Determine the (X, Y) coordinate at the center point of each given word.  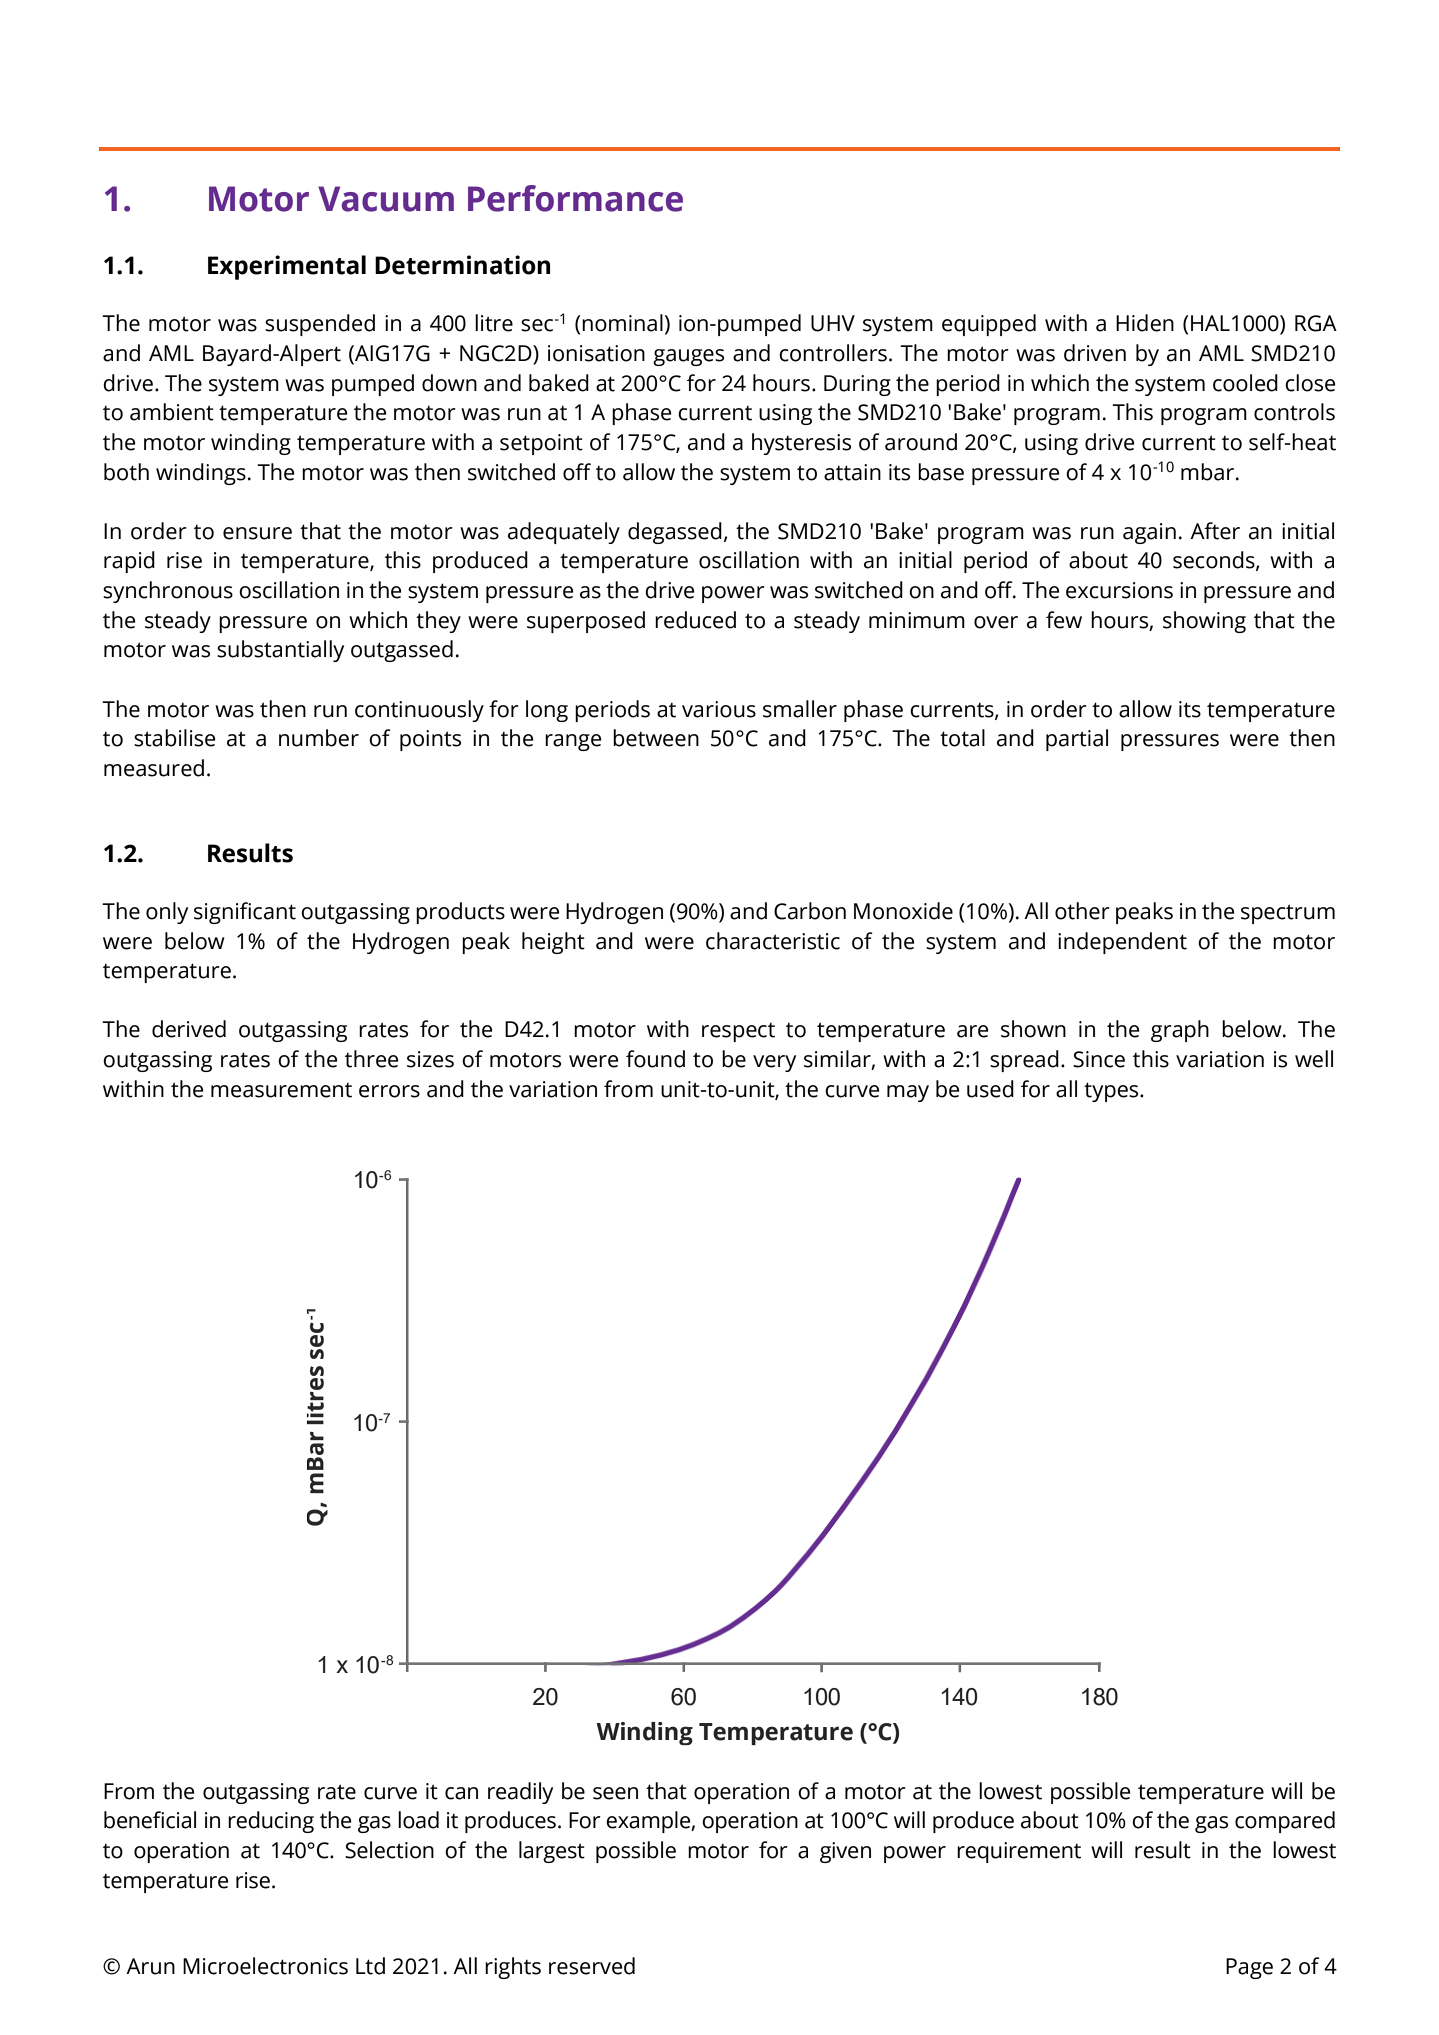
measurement (281, 1090)
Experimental (287, 267)
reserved (592, 1966)
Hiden (1145, 323)
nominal (622, 323)
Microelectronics (265, 1966)
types (1112, 1092)
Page (1249, 1968)
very (774, 1063)
